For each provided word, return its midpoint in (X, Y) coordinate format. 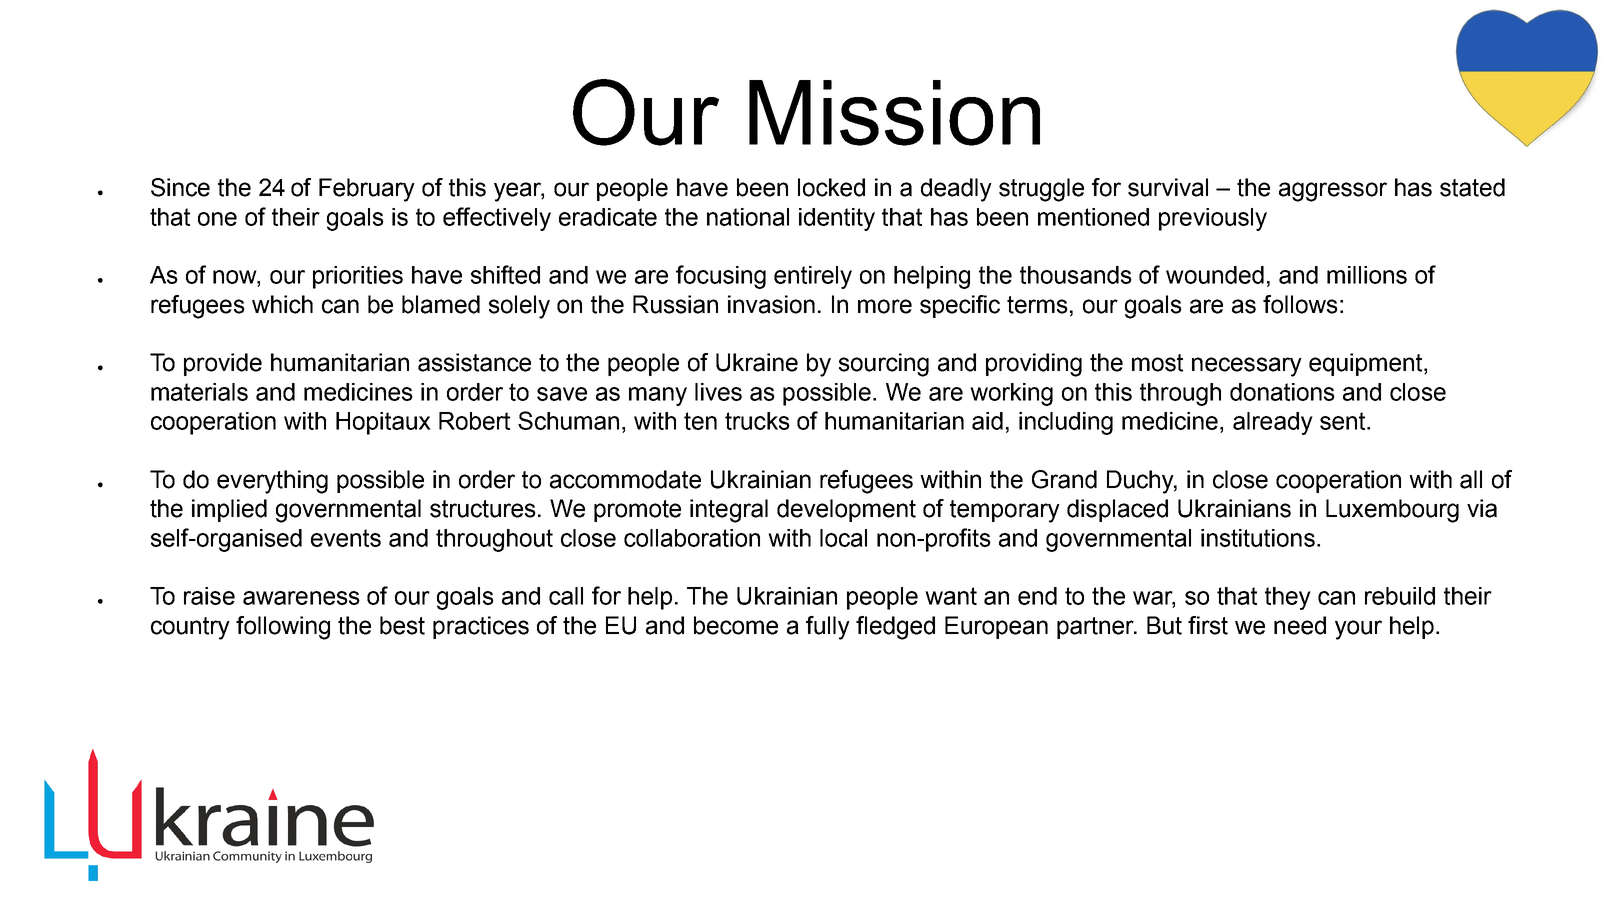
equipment (1367, 364)
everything (272, 482)
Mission (894, 113)
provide (223, 364)
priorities (358, 277)
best (402, 625)
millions (1367, 275)
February (367, 190)
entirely (813, 277)
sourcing (884, 365)
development (846, 510)
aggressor (1333, 192)
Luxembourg (1392, 511)
